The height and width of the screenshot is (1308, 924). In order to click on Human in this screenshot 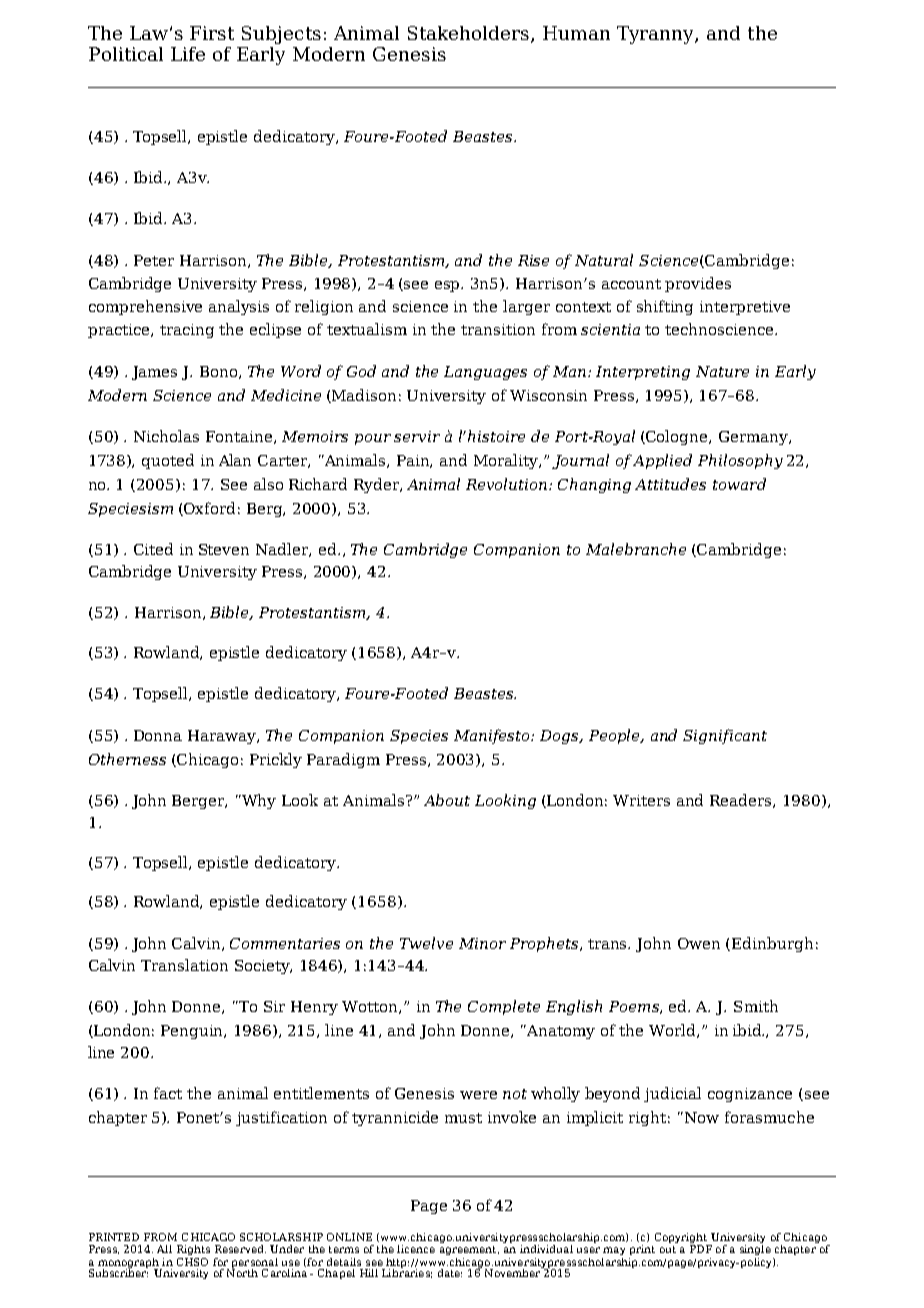, I will do `click(576, 33)`.
